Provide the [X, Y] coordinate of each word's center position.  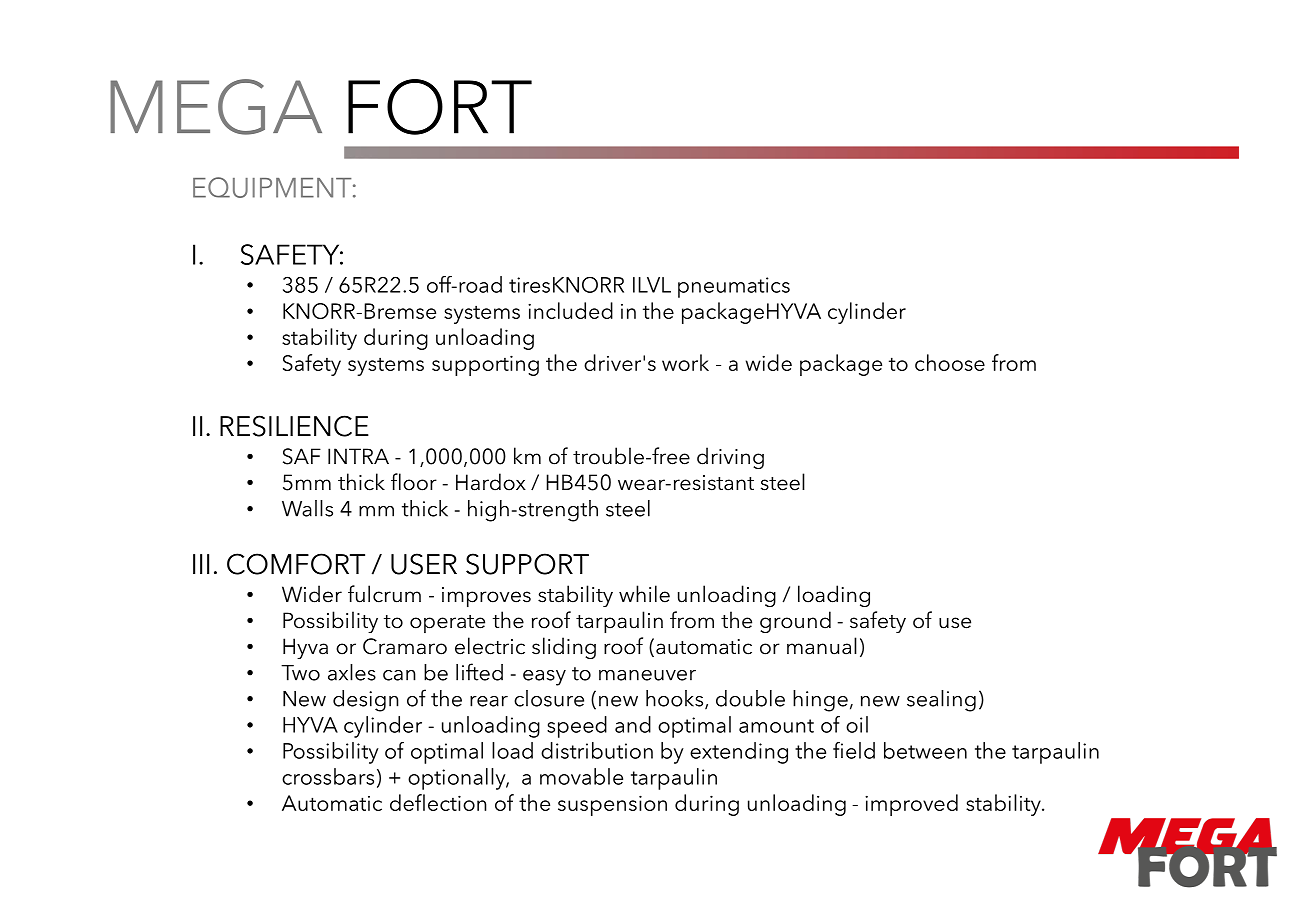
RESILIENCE [294, 426]
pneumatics [734, 287]
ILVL [652, 285]
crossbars [328, 776]
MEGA [216, 107]
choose [950, 362]
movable [581, 776]
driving [730, 458]
